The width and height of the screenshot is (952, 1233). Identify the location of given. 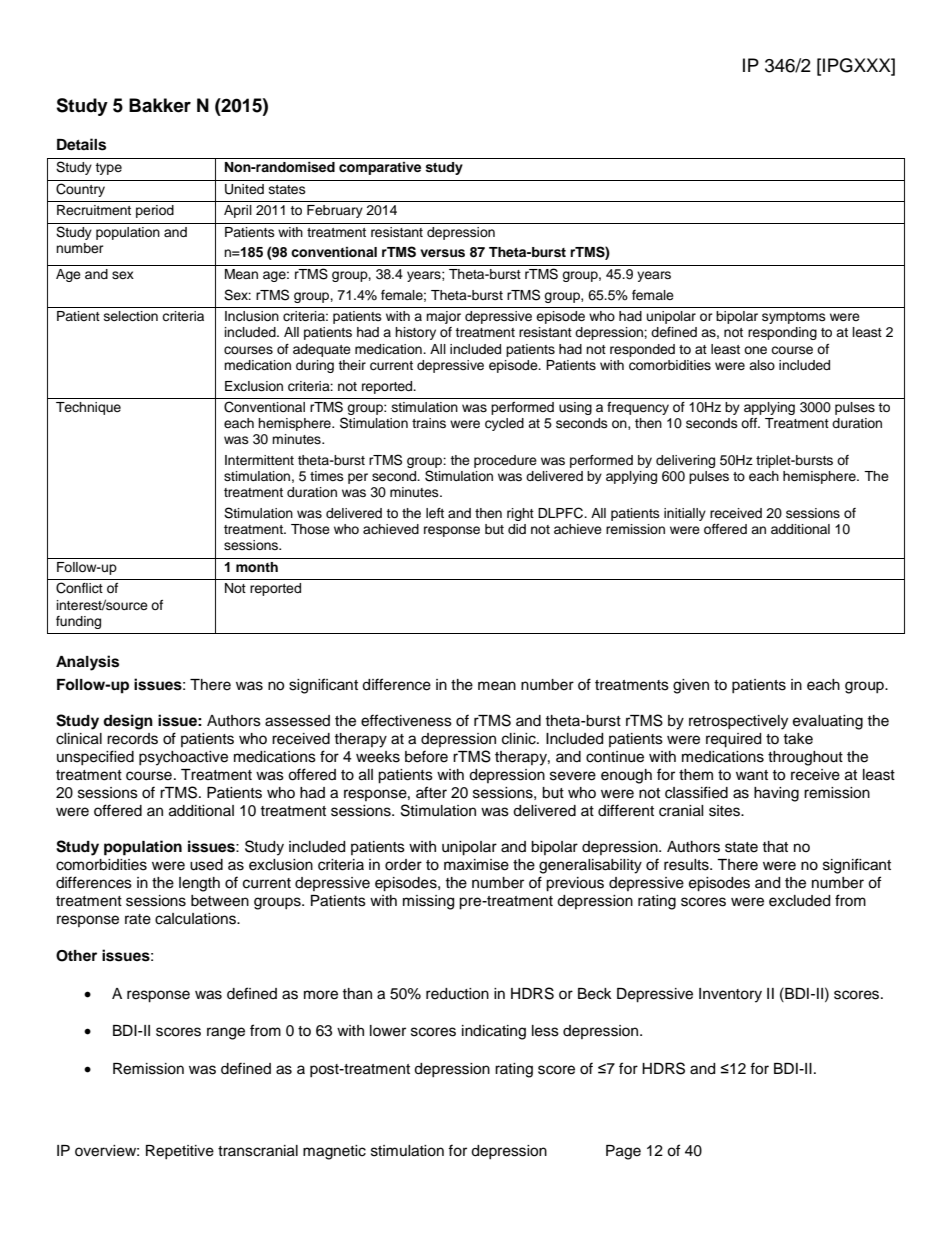
(691, 686).
